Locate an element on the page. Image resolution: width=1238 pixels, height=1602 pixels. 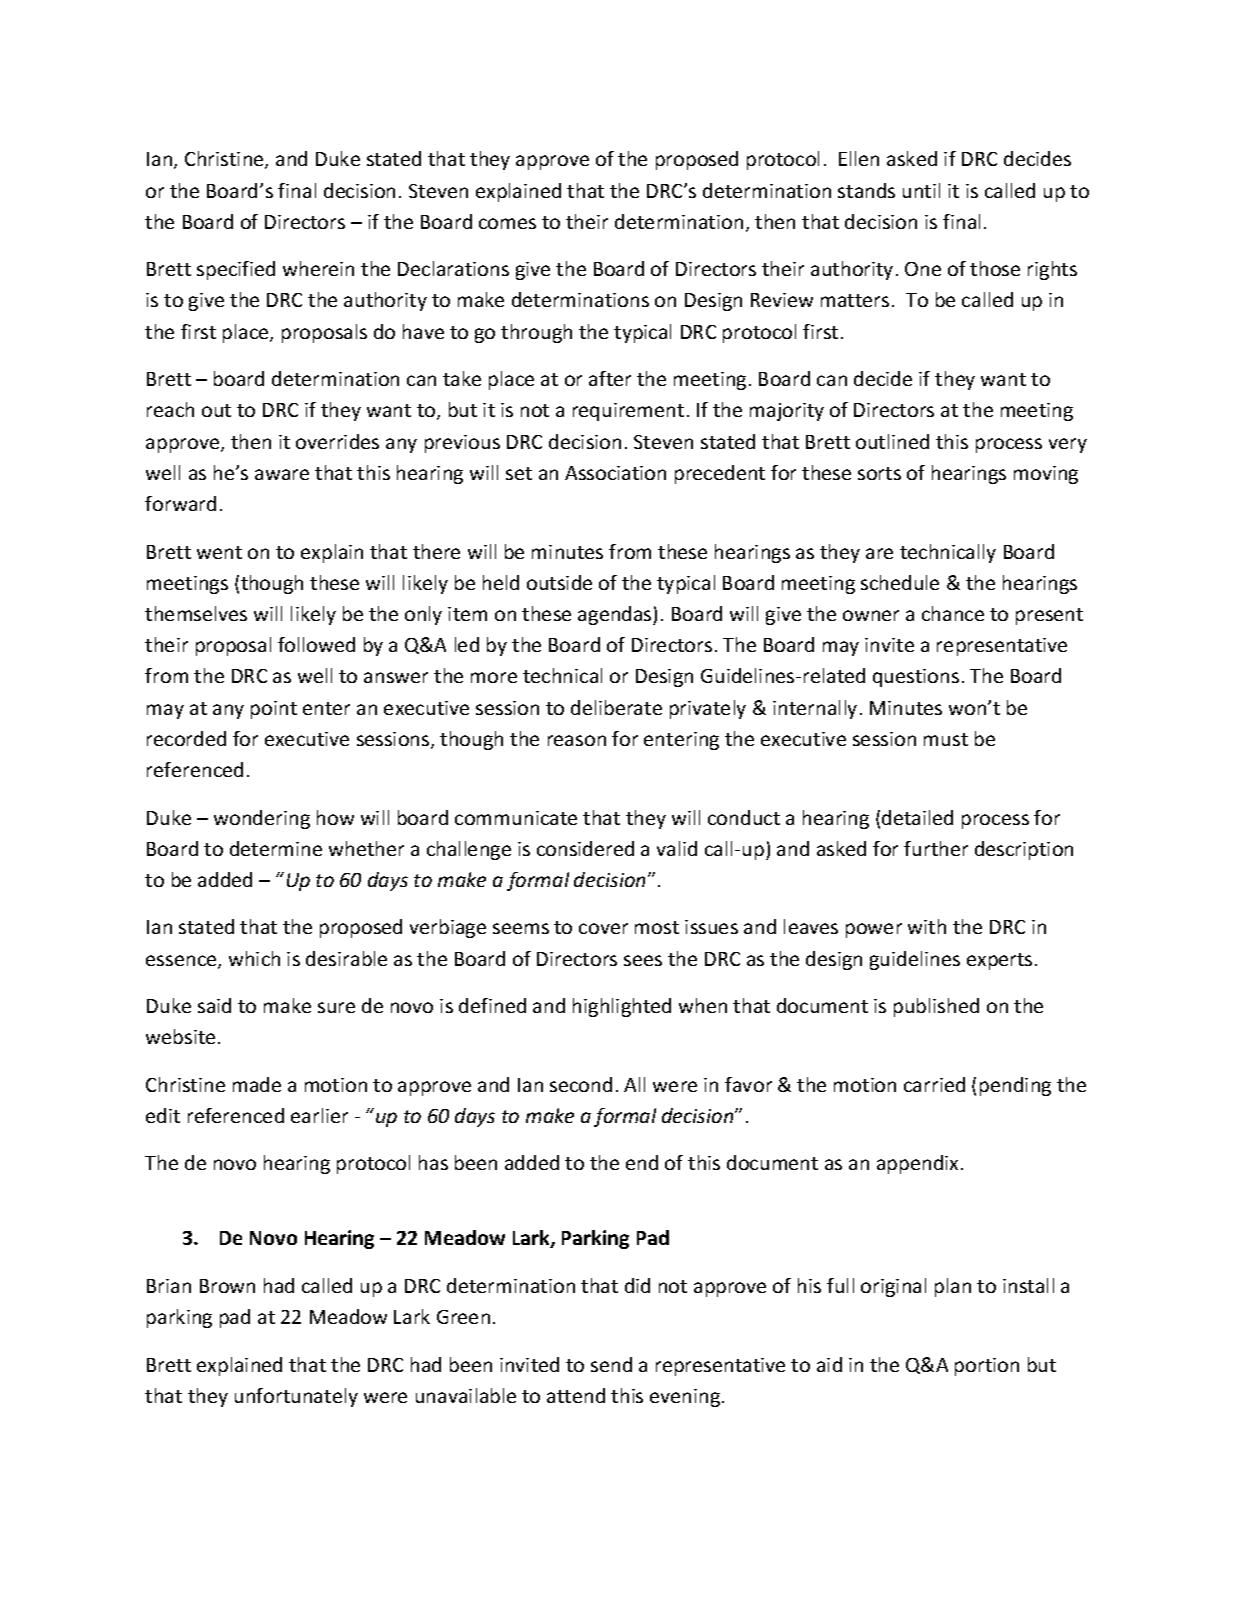
made is located at coordinates (257, 1084).
